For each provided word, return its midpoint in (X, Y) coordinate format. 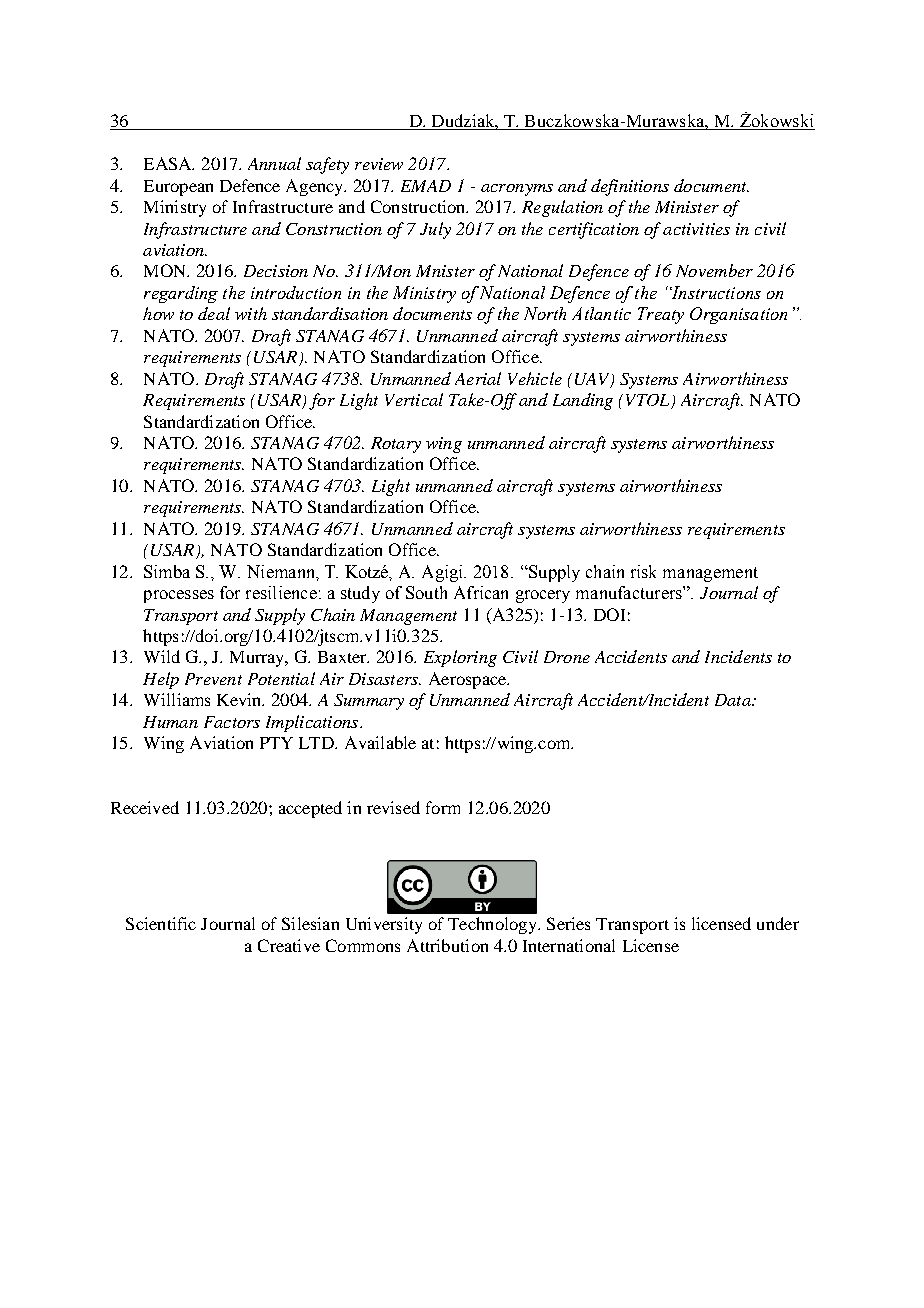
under (778, 923)
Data (734, 700)
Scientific (161, 923)
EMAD (426, 186)
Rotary (396, 445)
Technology (493, 925)
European (178, 188)
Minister (687, 207)
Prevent (213, 679)
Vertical (414, 399)
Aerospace (468, 680)
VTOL (649, 401)
